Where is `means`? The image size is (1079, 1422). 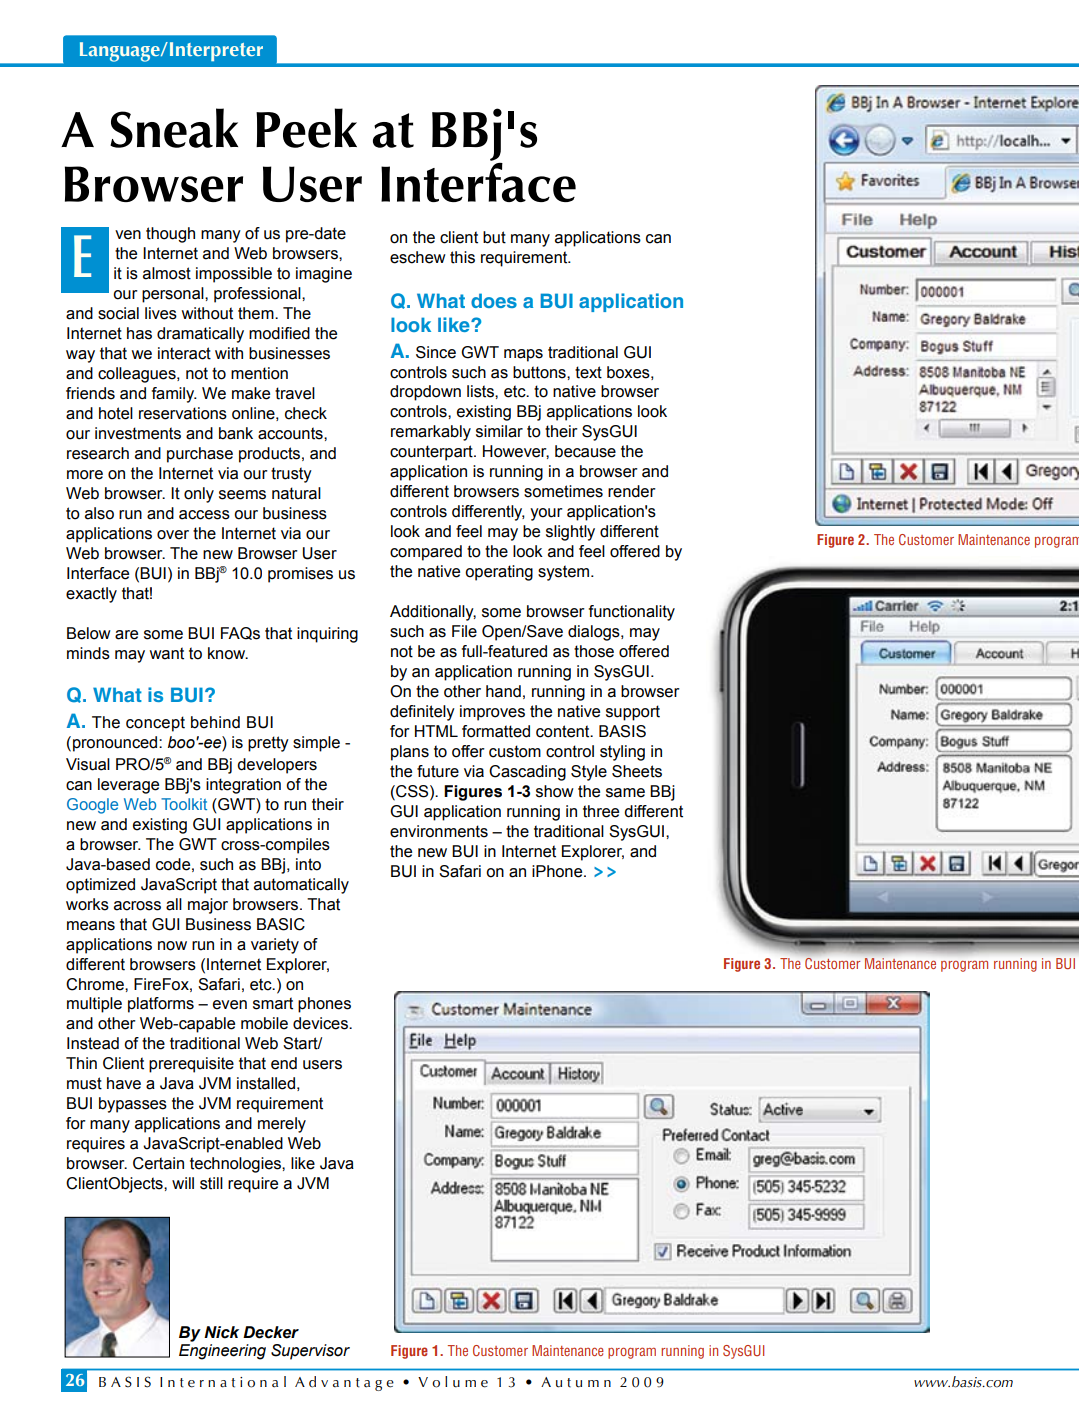
means is located at coordinates (91, 926).
